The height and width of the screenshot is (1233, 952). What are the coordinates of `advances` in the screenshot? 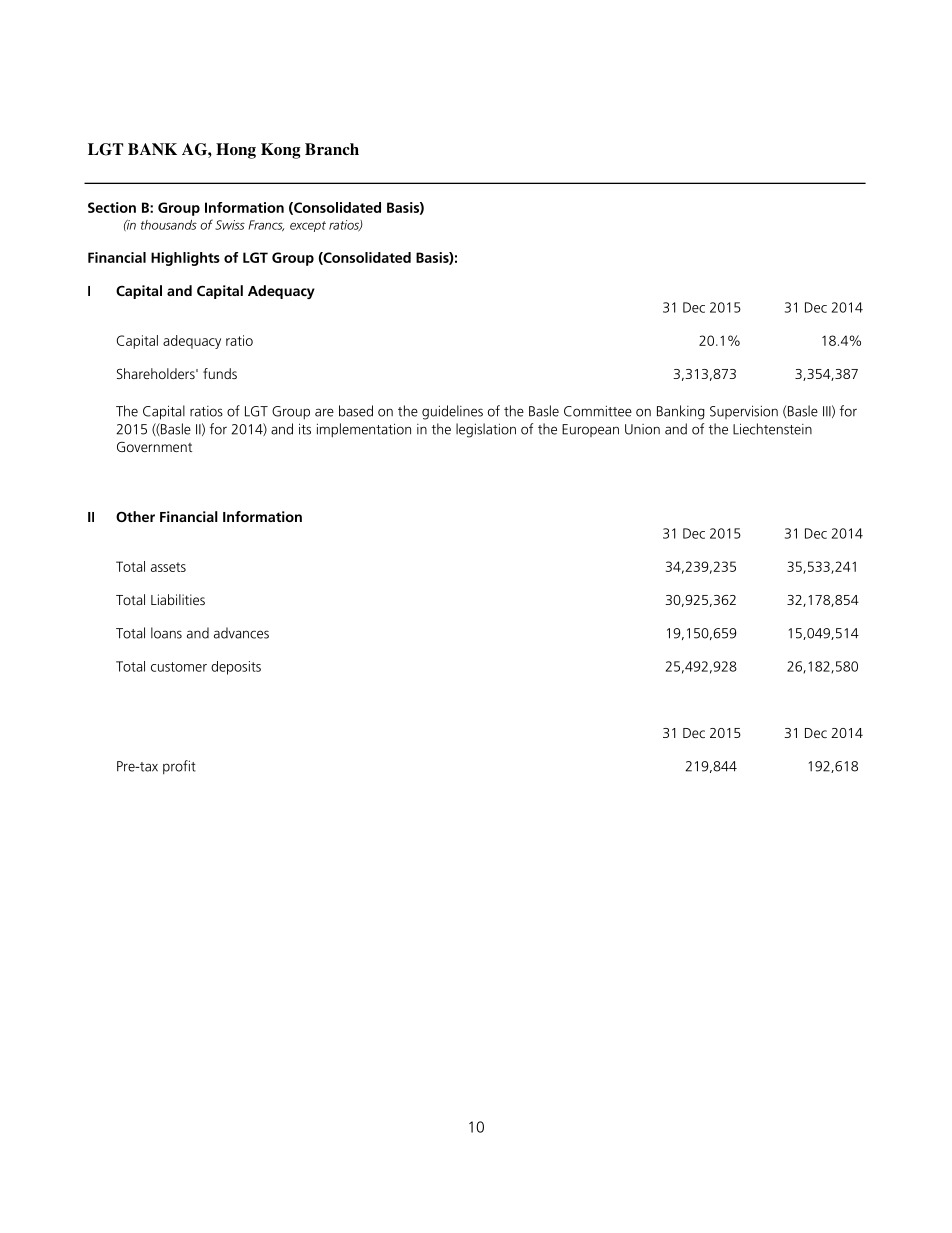 It's located at (241, 633).
